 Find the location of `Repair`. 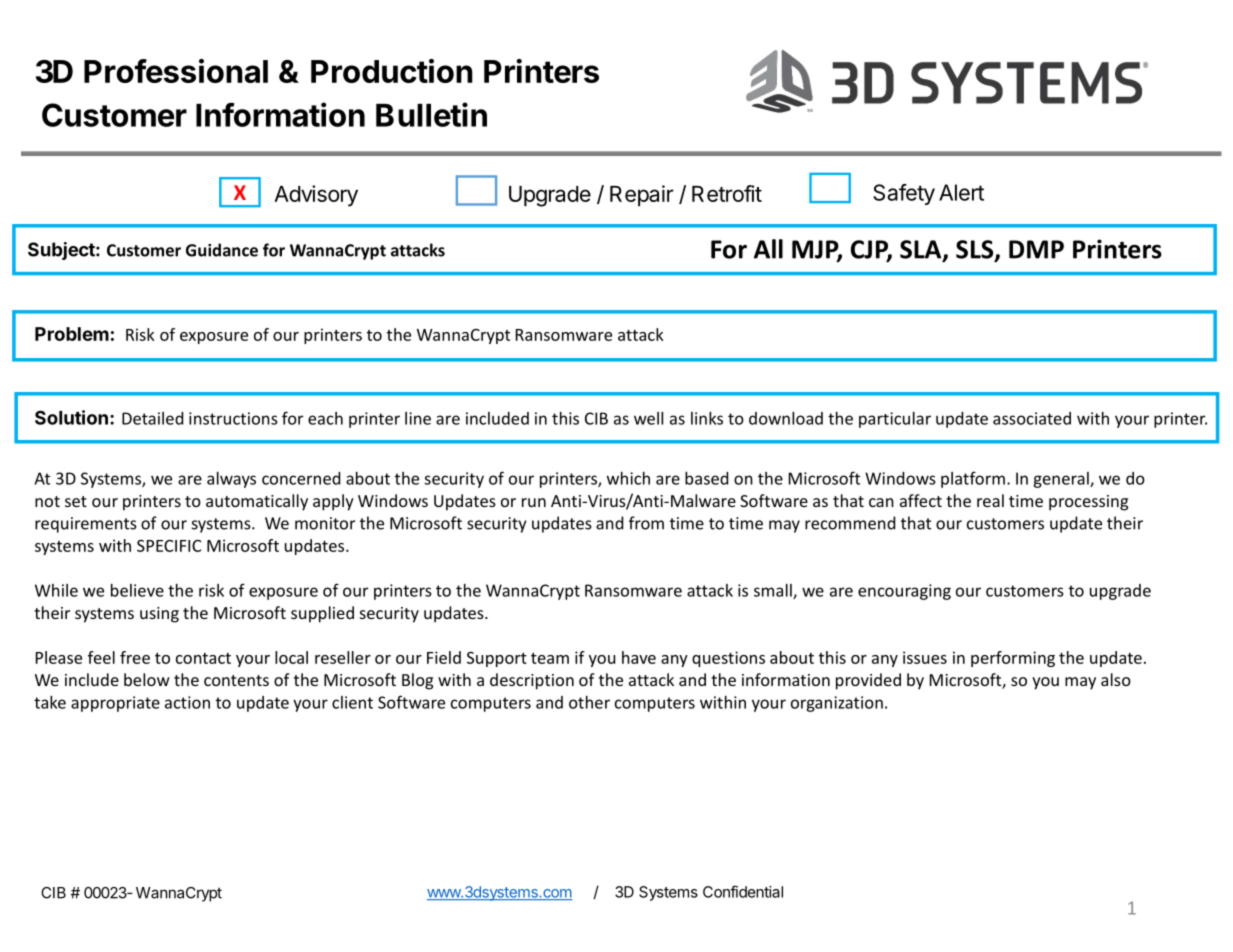

Repair is located at coordinates (642, 196).
